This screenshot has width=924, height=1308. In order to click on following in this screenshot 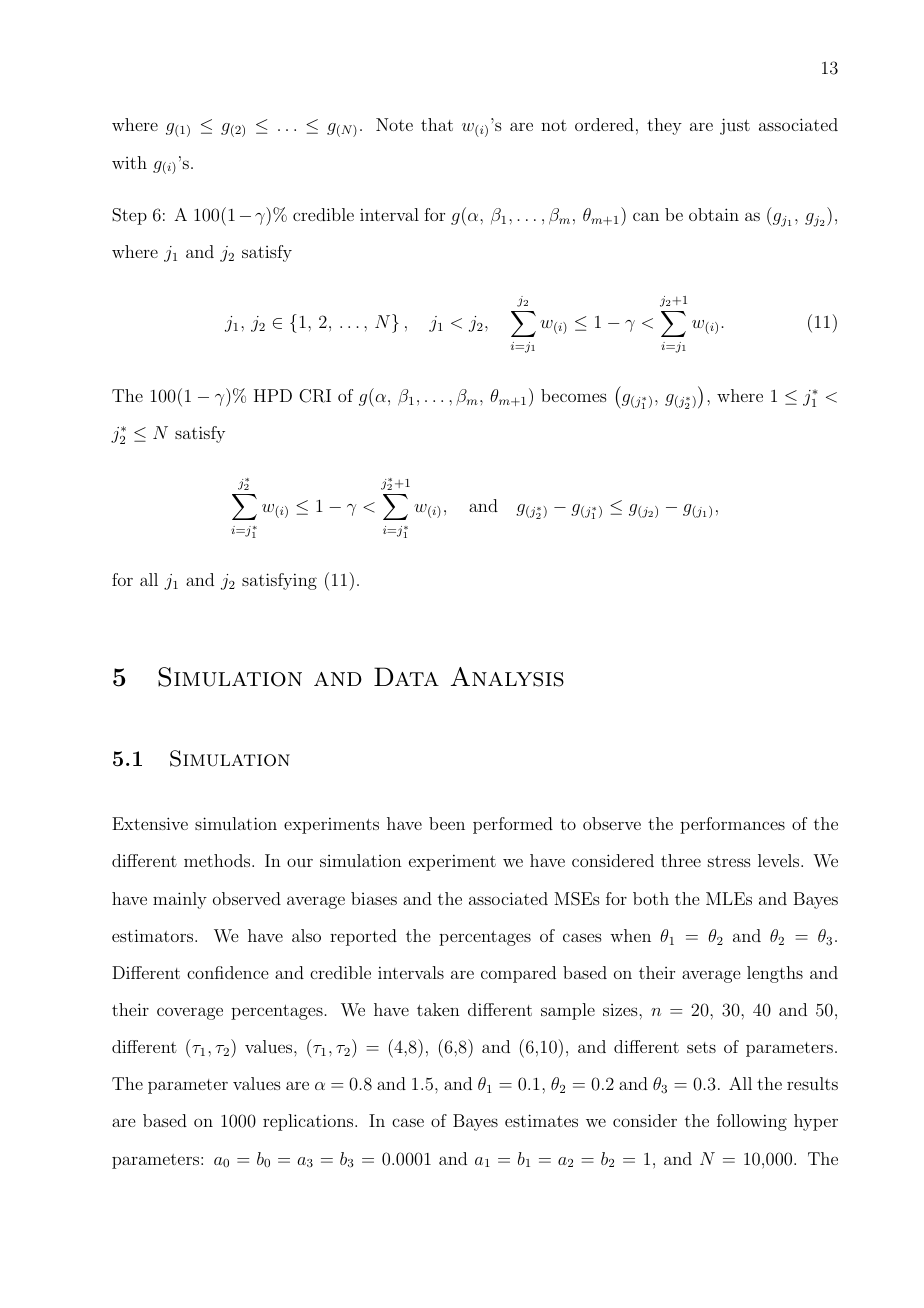, I will do `click(752, 1122)`.
